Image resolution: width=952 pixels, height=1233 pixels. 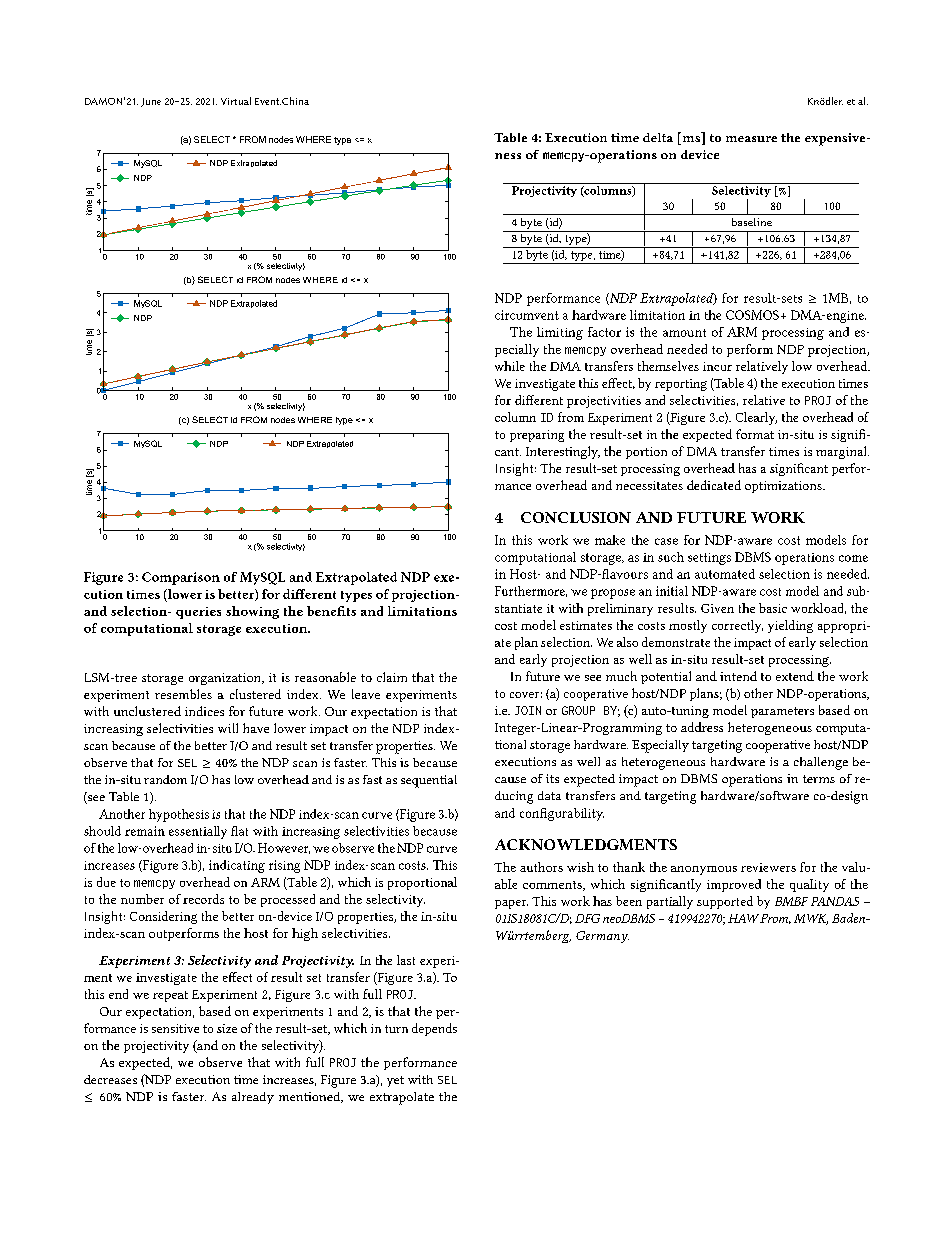 What do you see at coordinates (175, 1028) in the screenshot?
I see `sensitive` at bounding box center [175, 1028].
